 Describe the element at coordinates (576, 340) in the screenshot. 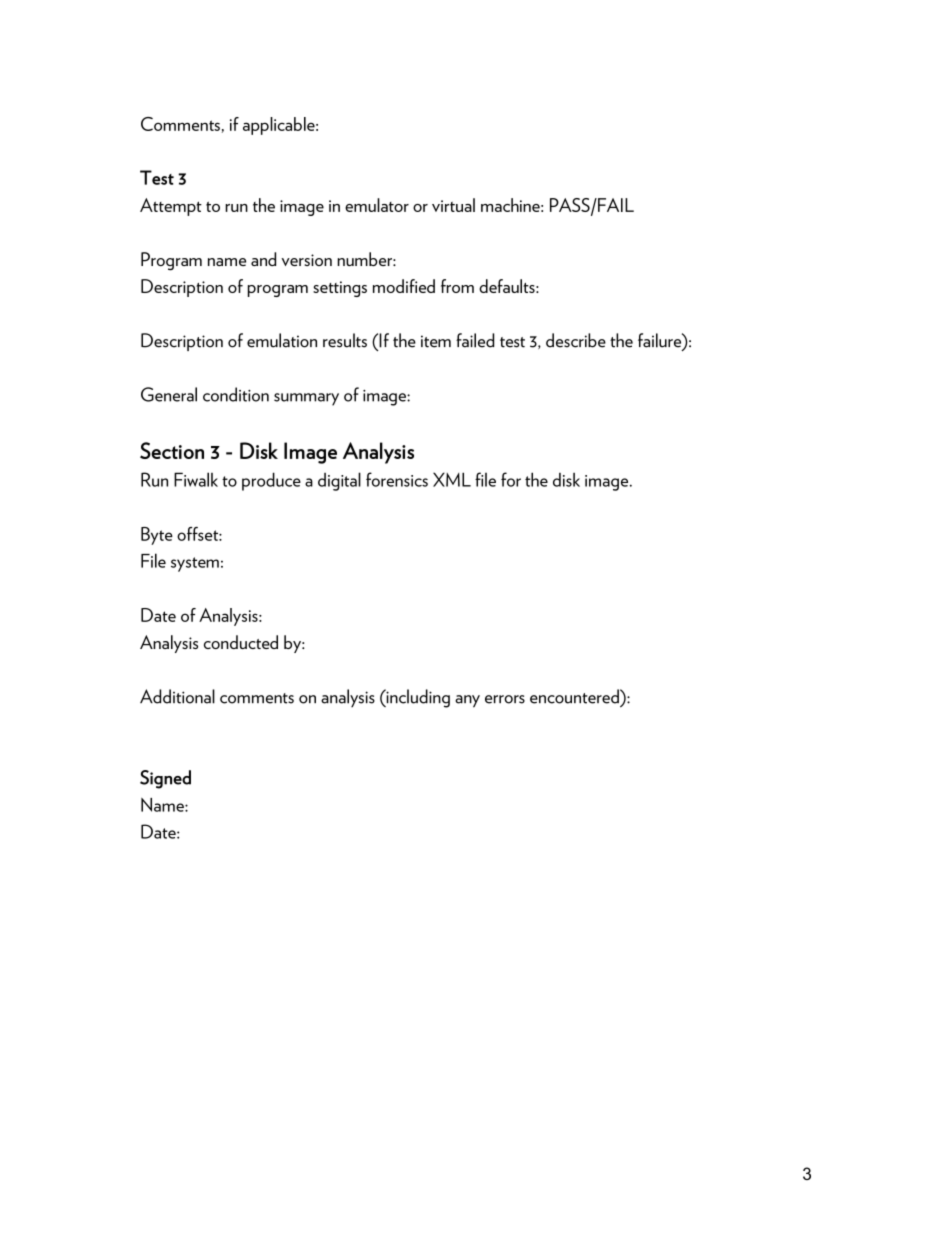

I see `describe` at that location.
